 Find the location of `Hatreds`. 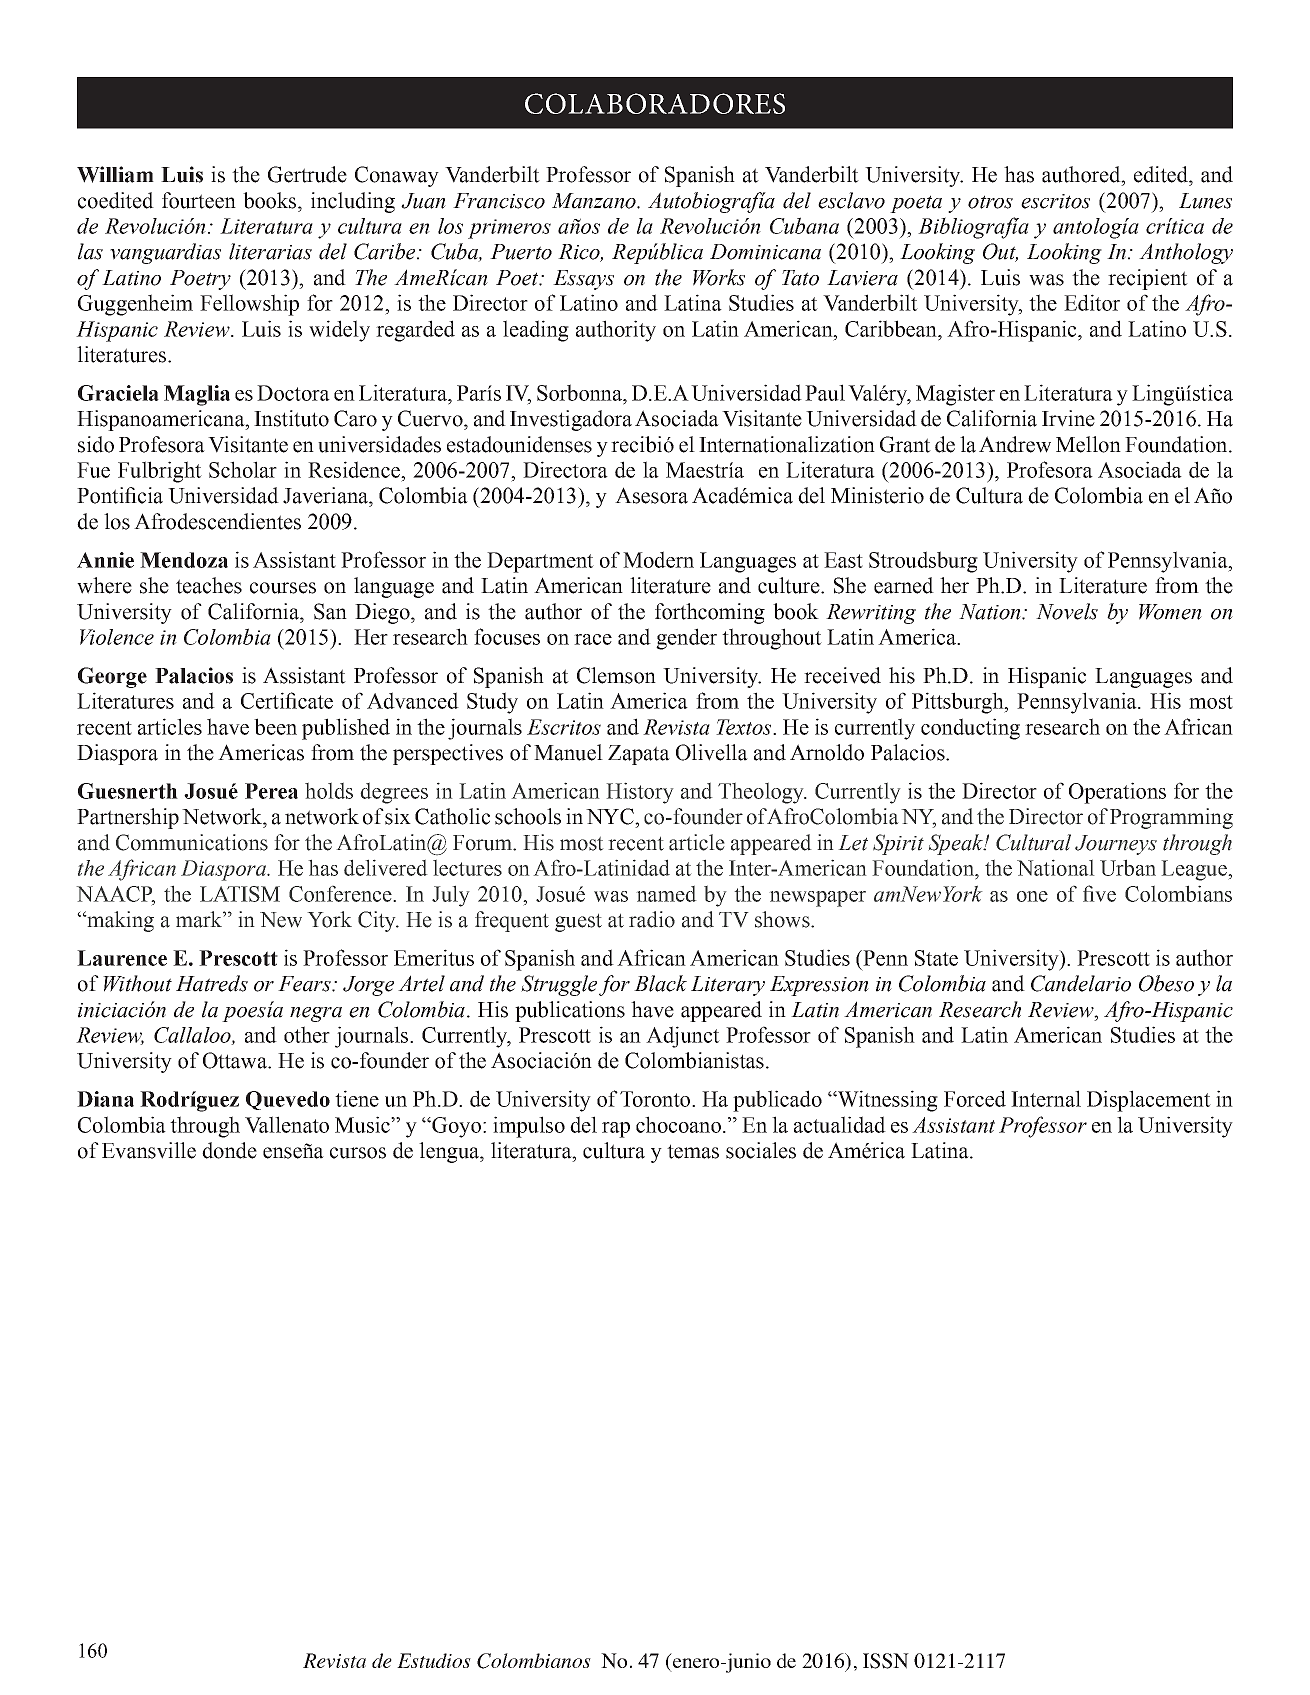

Hatreds is located at coordinates (212, 983).
